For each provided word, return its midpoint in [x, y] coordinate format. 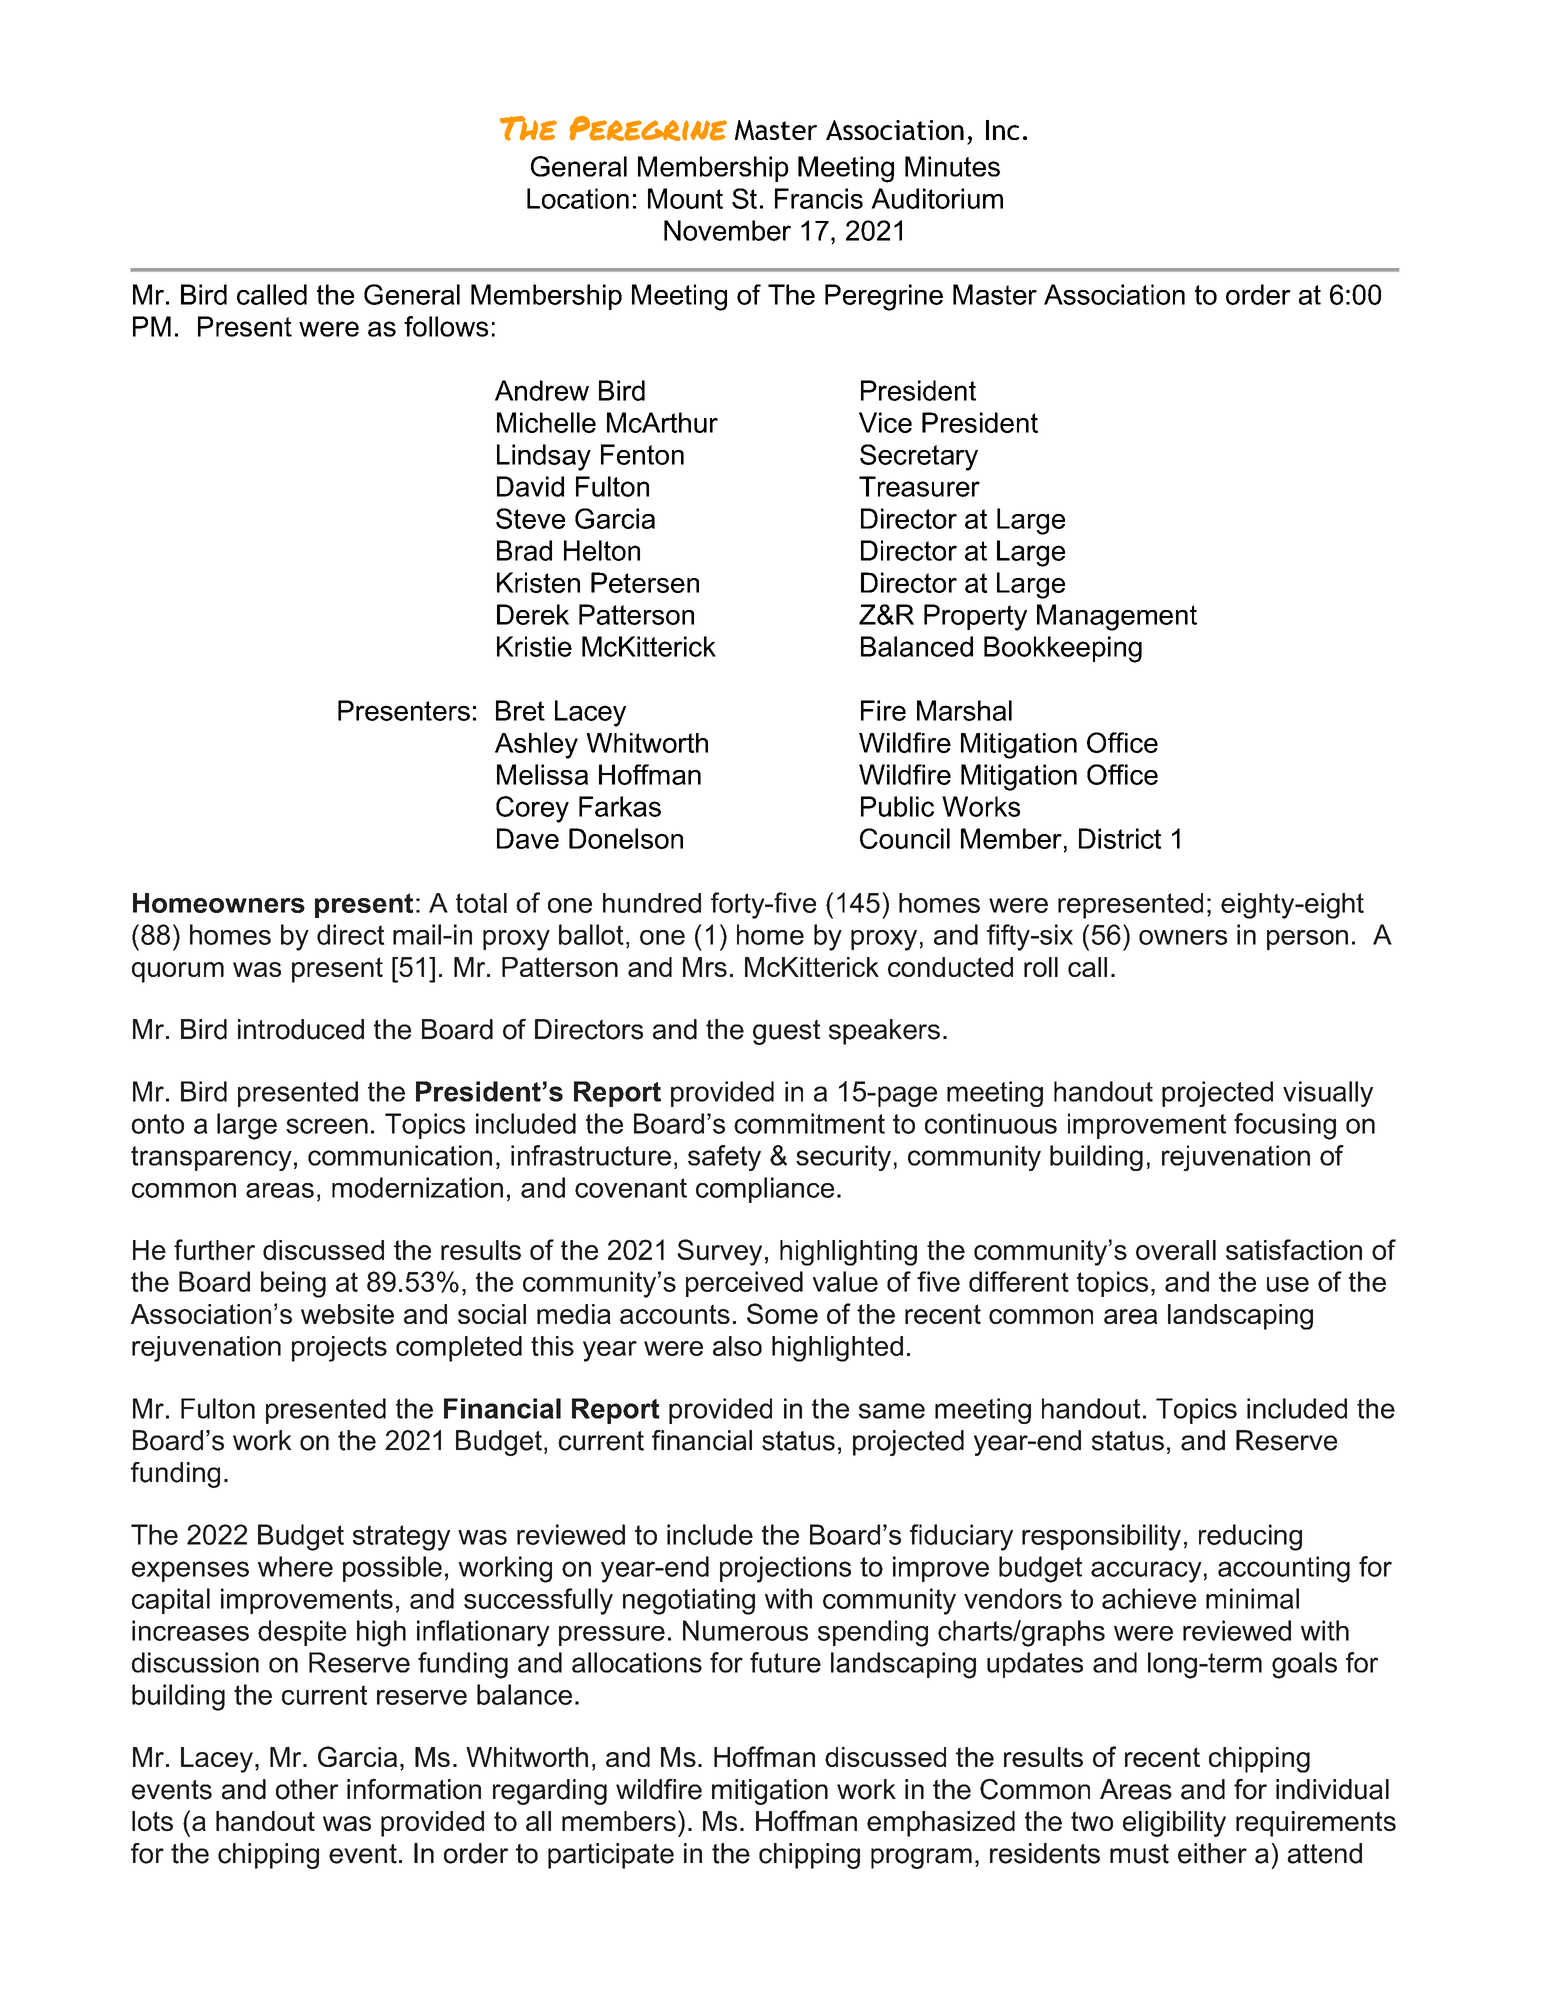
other [307, 1789]
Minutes [952, 166]
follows [446, 326]
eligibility [1174, 1824]
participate [611, 1856]
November [727, 230]
